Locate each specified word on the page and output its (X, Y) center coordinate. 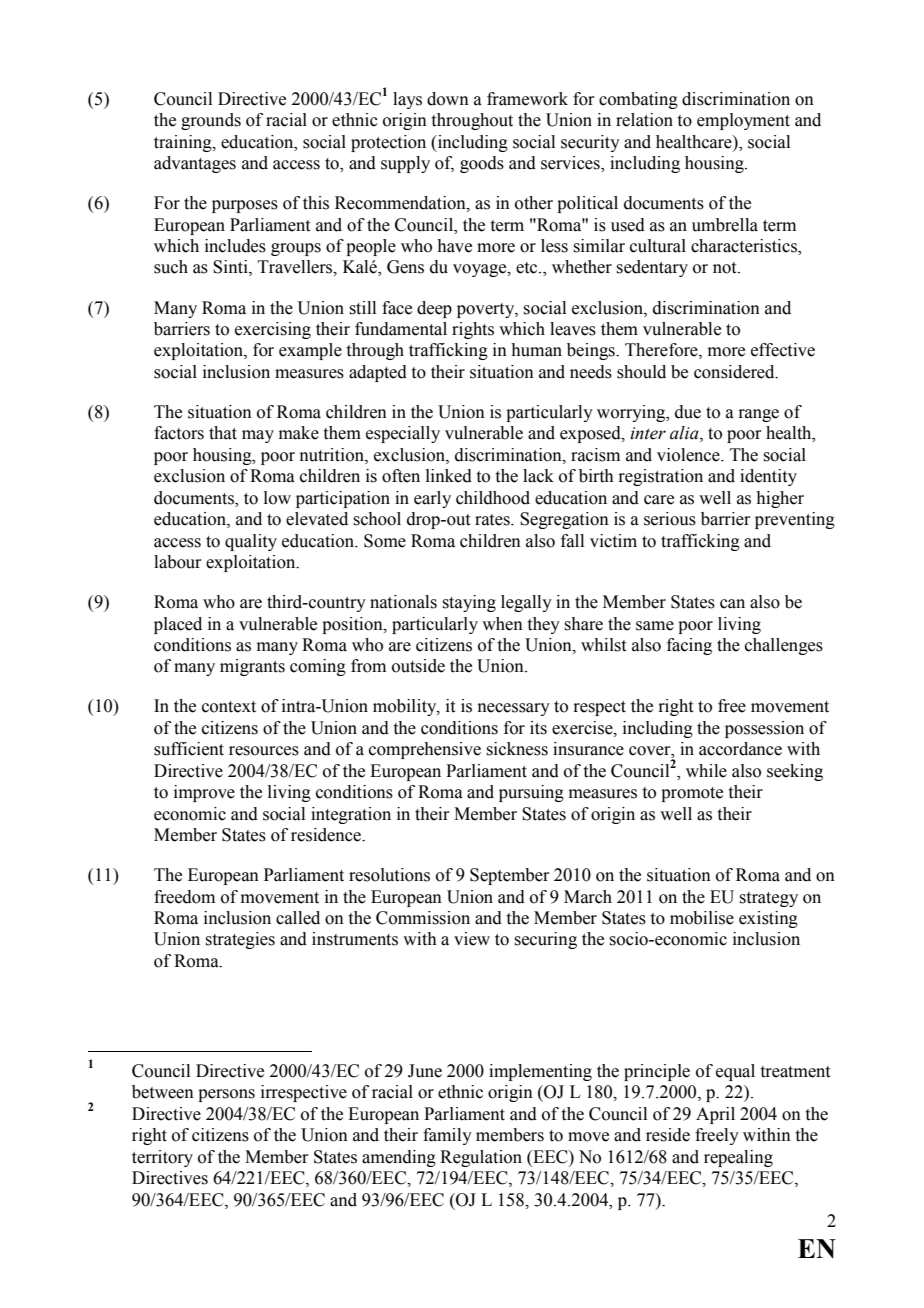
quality (251, 542)
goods (482, 164)
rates (493, 520)
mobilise (702, 918)
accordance (740, 749)
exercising (273, 330)
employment (743, 121)
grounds (211, 121)
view (472, 939)
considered (735, 372)
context (229, 707)
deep (434, 309)
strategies (240, 940)
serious (670, 519)
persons (226, 1095)
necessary (514, 709)
